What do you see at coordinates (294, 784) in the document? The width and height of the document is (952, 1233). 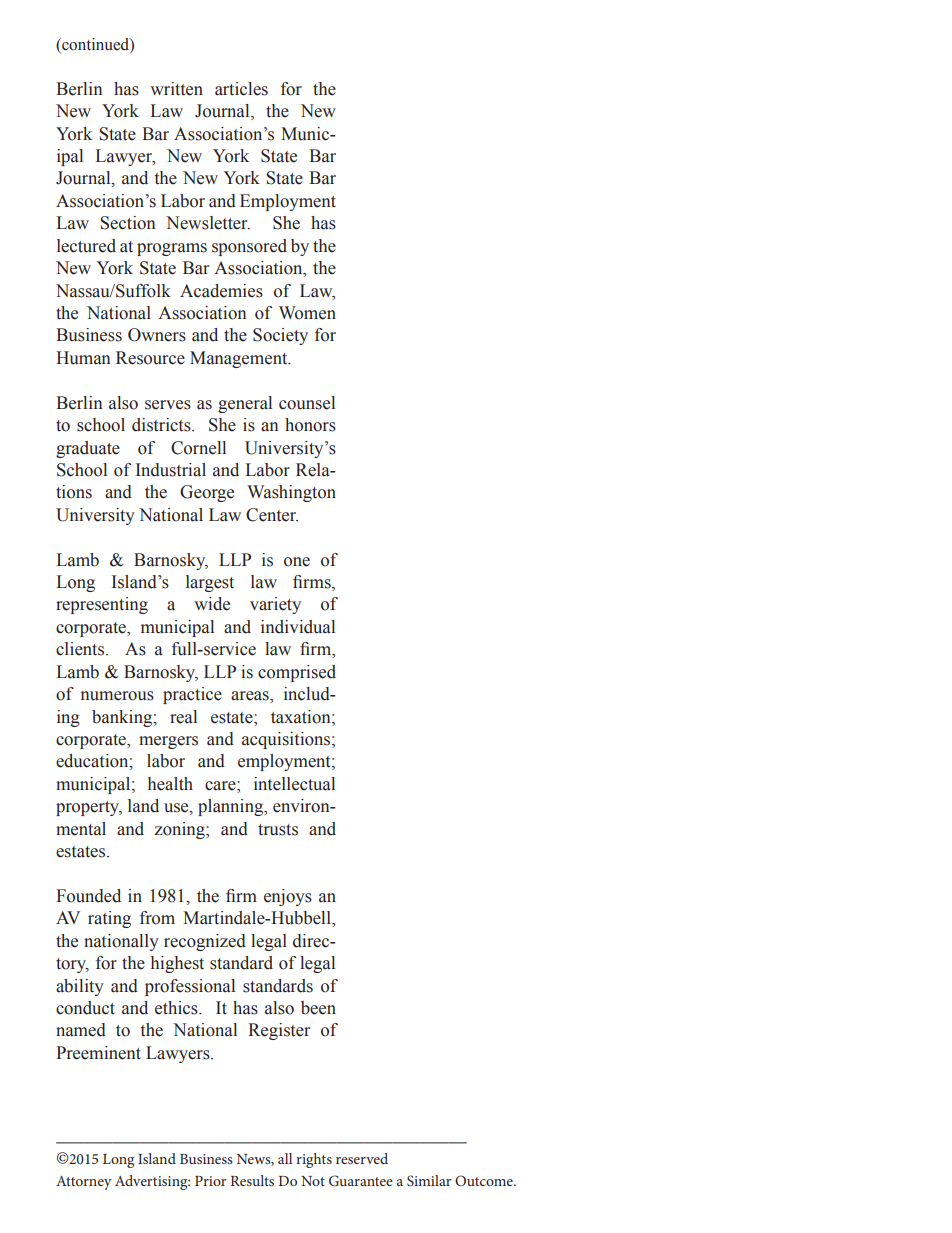 I see `intellectual` at bounding box center [294, 784].
